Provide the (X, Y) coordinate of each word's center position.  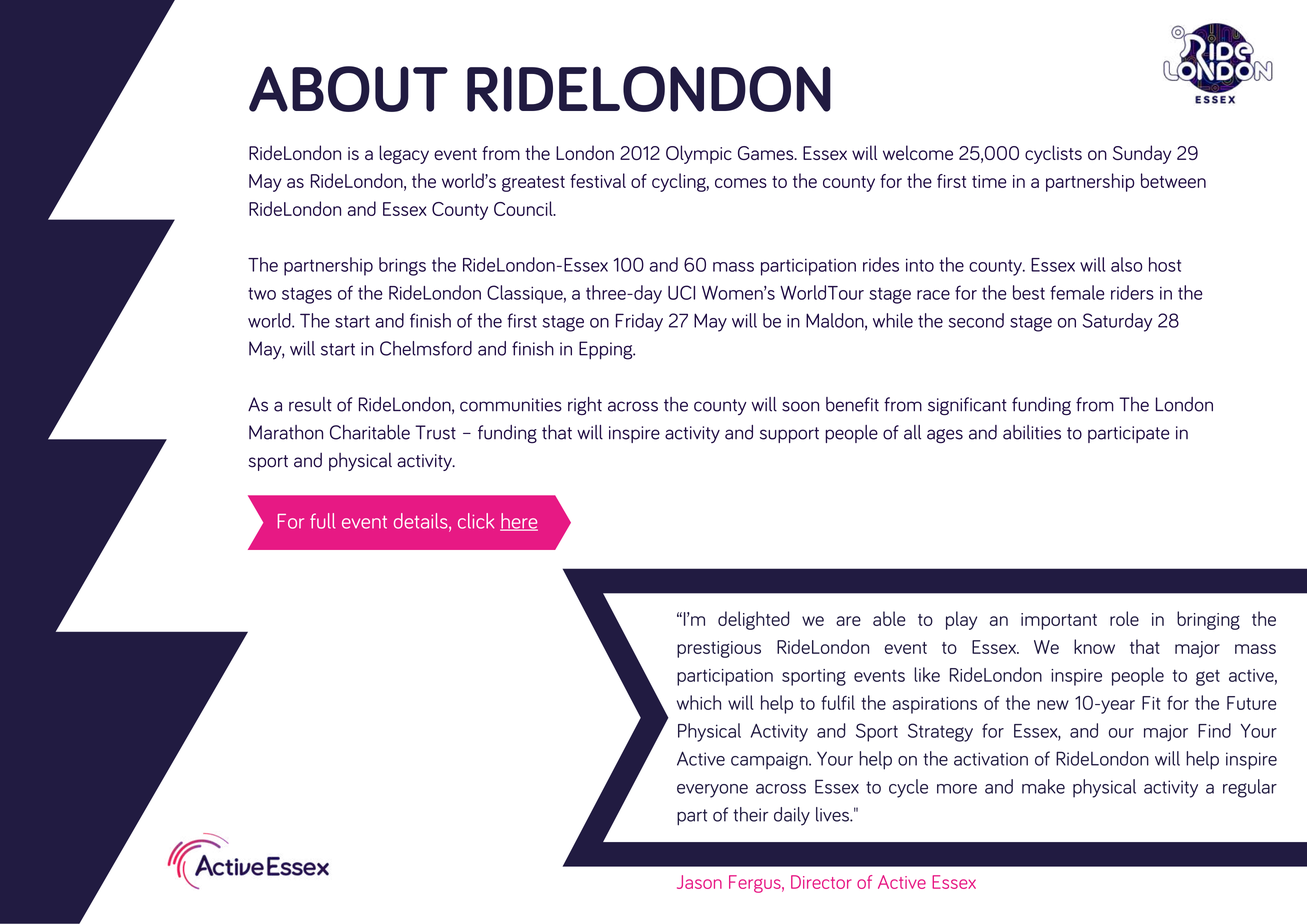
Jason (699, 882)
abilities (1032, 432)
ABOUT (348, 89)
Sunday (1142, 154)
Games (767, 153)
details (422, 522)
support (789, 435)
